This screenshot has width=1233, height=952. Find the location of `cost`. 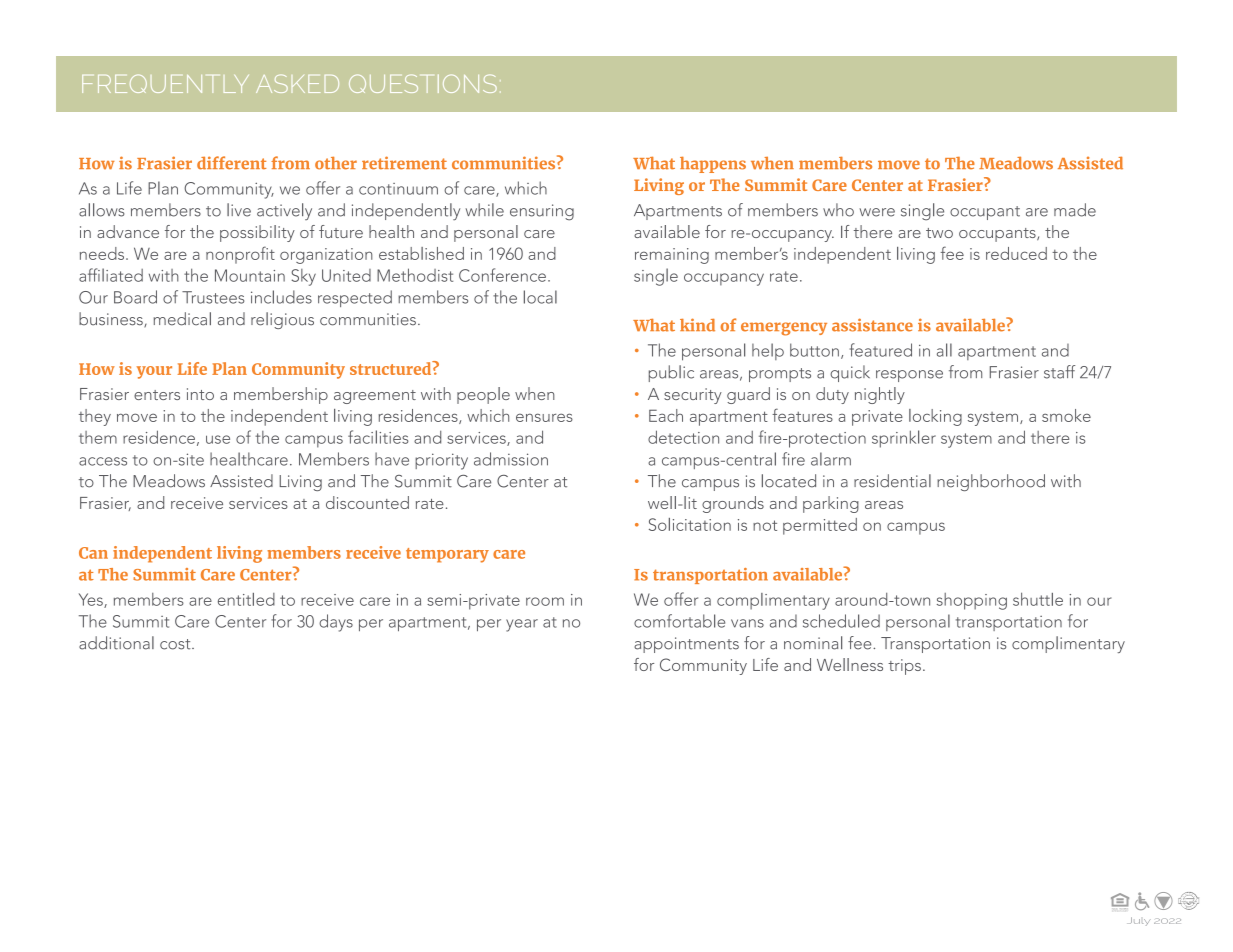

cost is located at coordinates (176, 644).
